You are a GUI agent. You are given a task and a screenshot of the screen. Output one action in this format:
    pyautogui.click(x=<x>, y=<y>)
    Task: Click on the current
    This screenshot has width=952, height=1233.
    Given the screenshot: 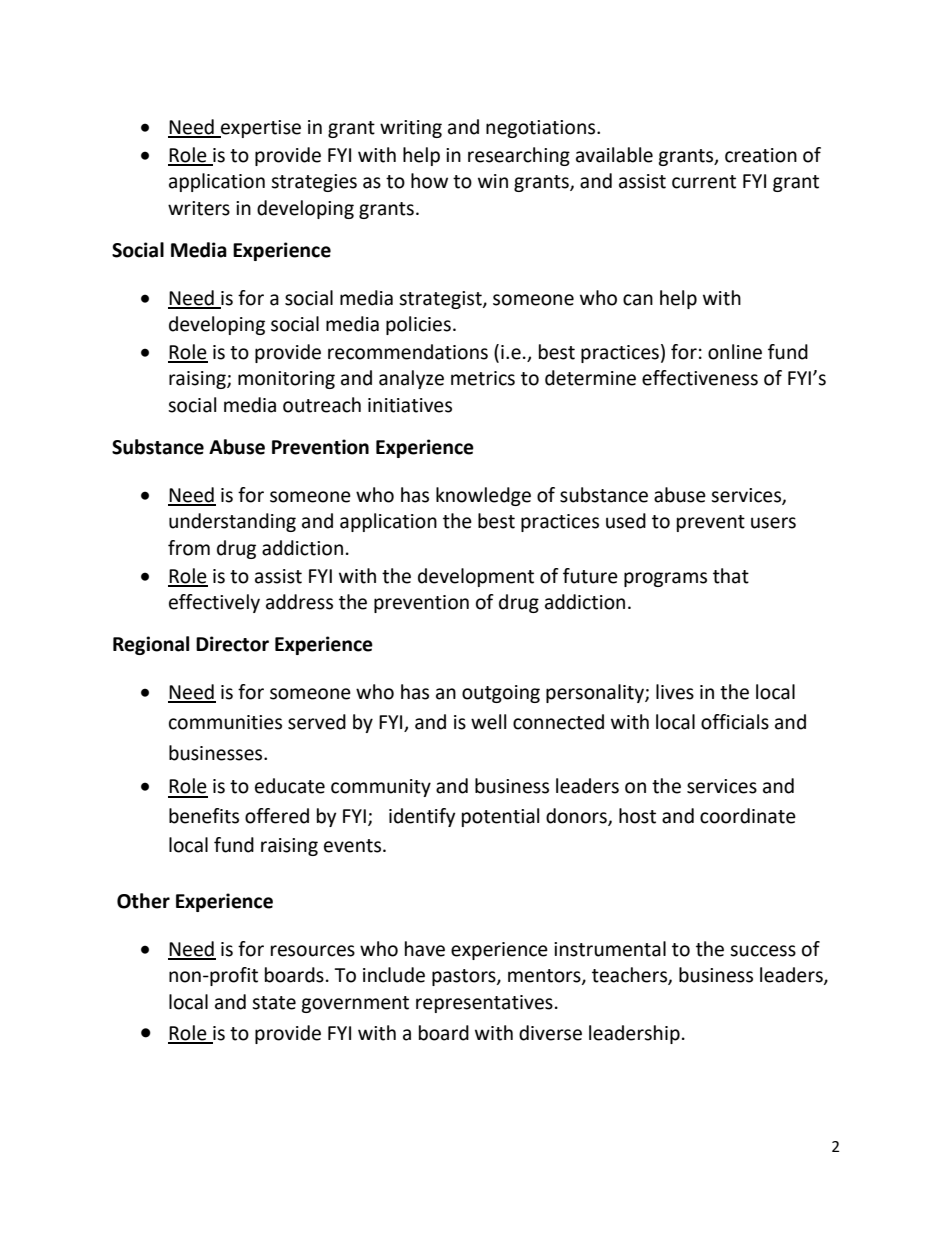 What is the action you would take?
    pyautogui.click(x=704, y=182)
